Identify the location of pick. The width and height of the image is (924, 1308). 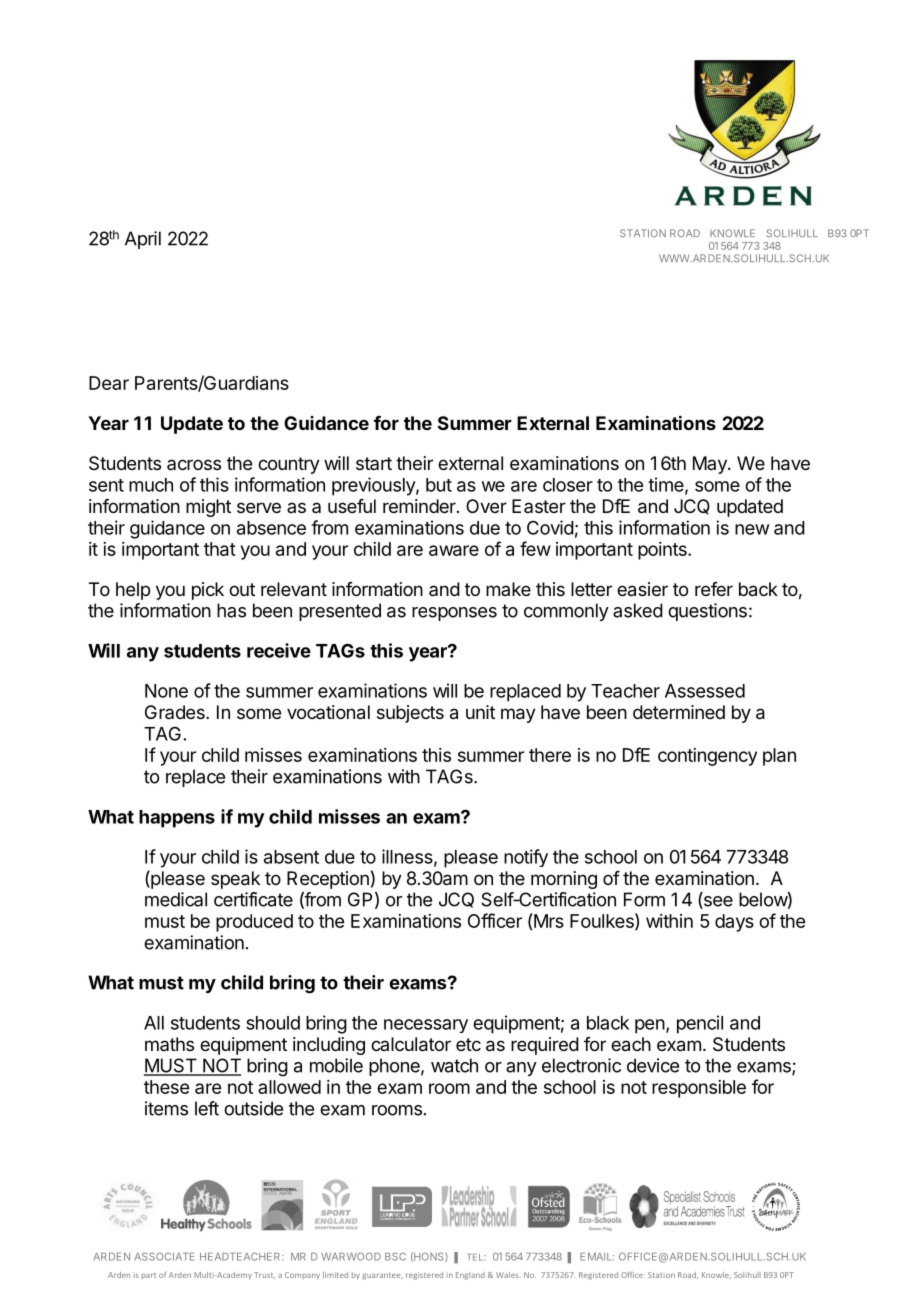
(208, 591).
